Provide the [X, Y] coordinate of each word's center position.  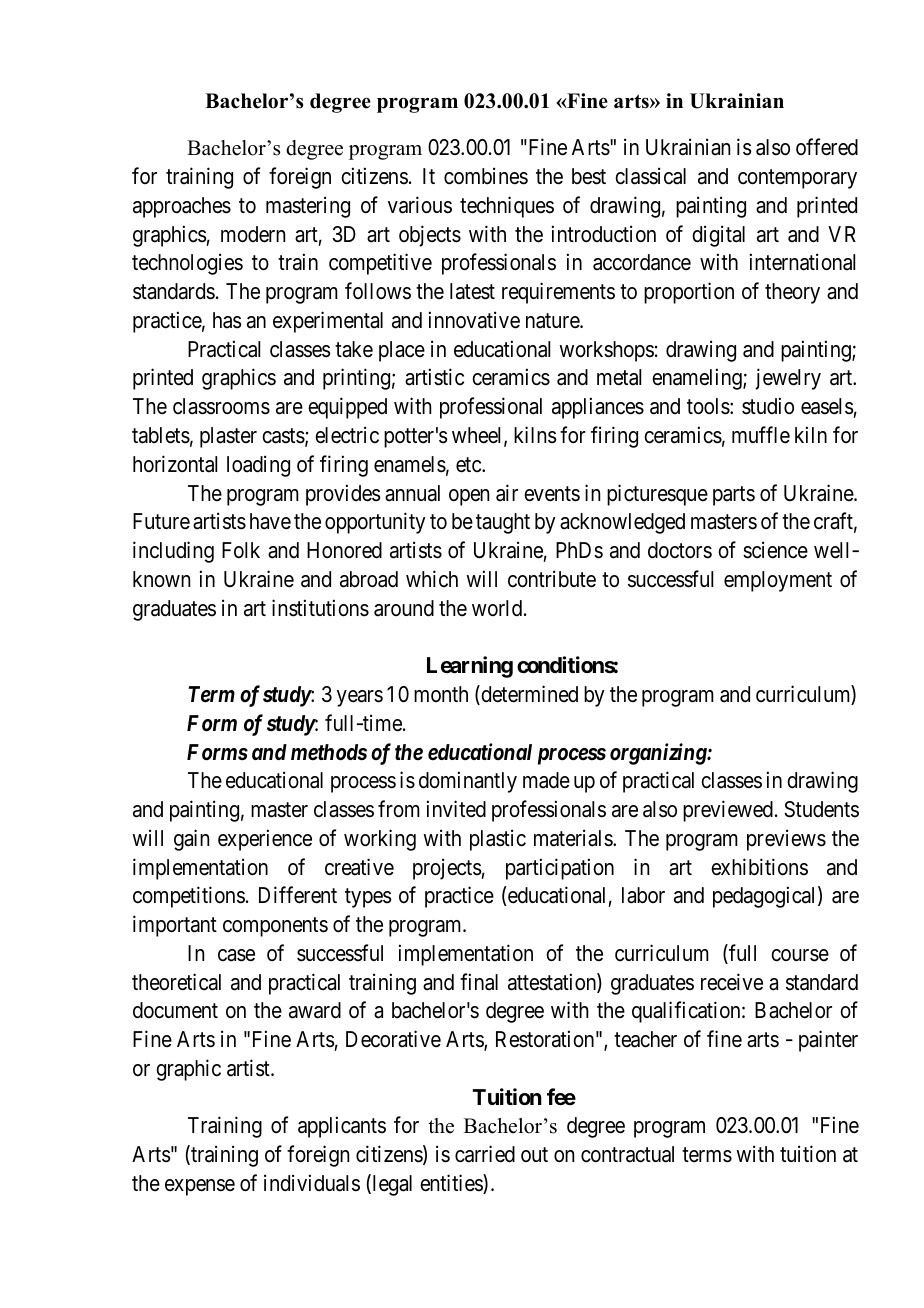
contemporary [797, 179]
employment [778, 581]
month [441, 694]
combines [486, 176]
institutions [320, 608]
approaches [182, 207]
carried [485, 1154]
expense [200, 1187]
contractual [627, 1154]
